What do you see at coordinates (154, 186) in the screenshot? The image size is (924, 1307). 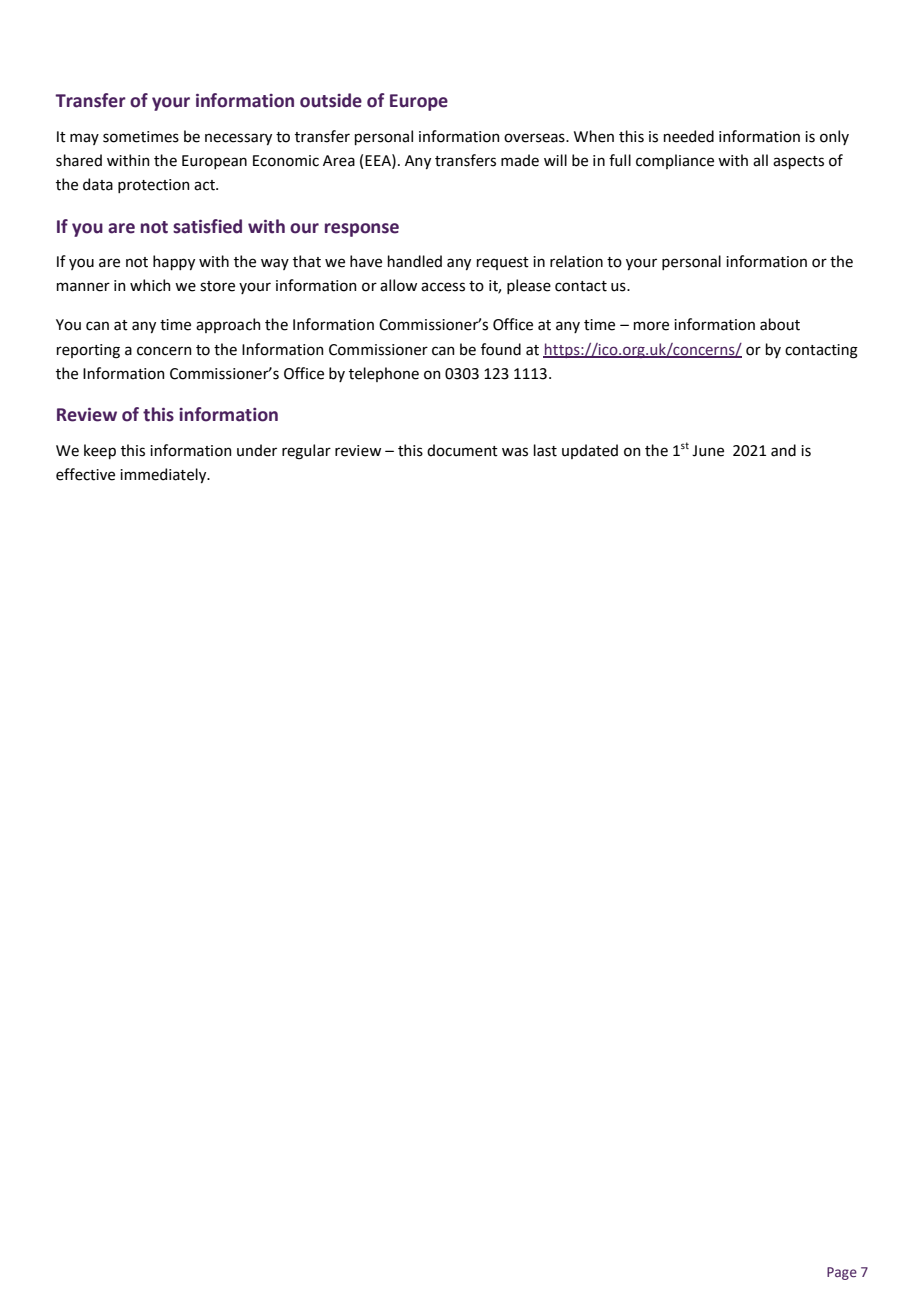 I see `protection` at bounding box center [154, 186].
